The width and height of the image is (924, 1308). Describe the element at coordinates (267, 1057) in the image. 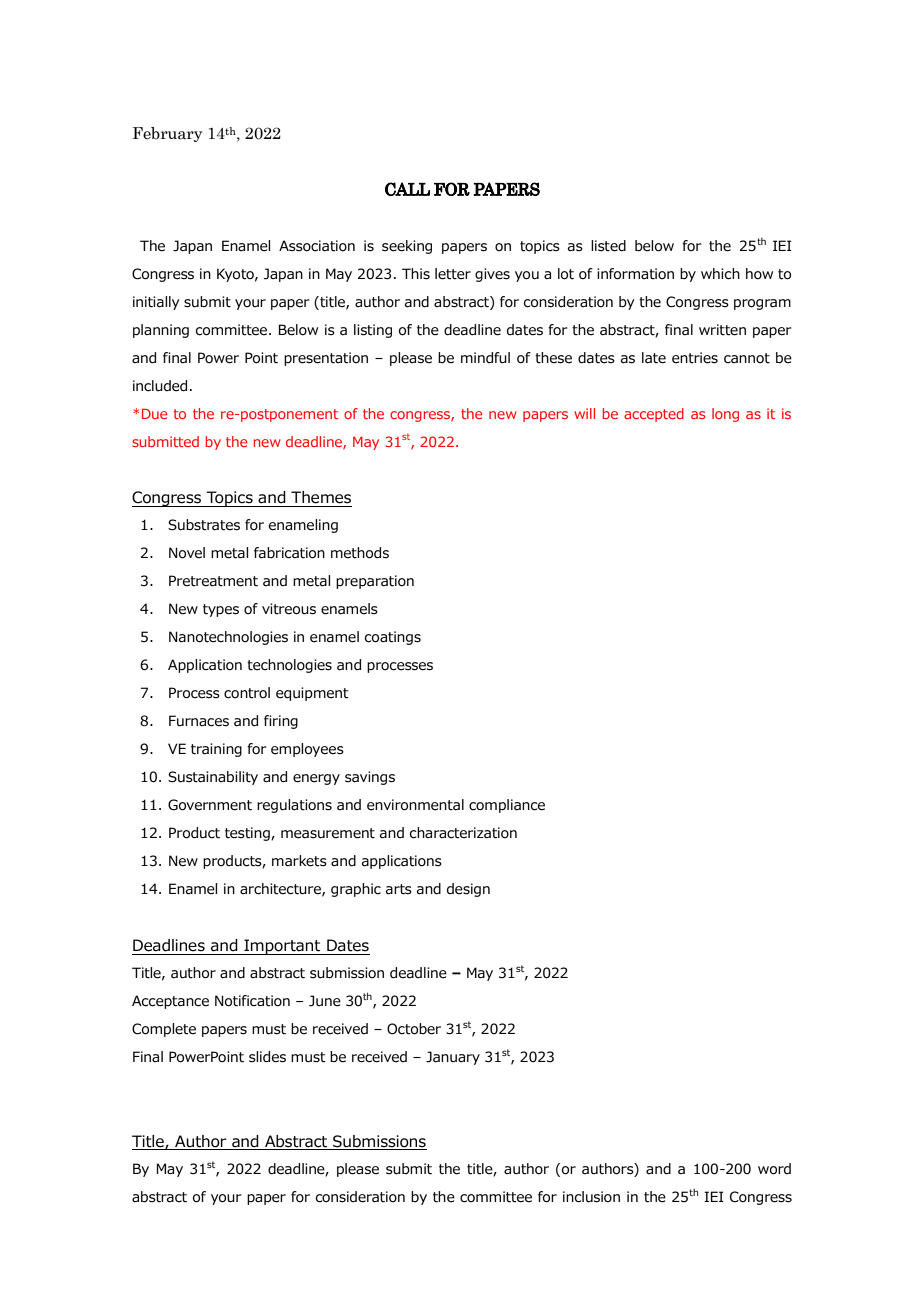

I see `slides` at that location.
